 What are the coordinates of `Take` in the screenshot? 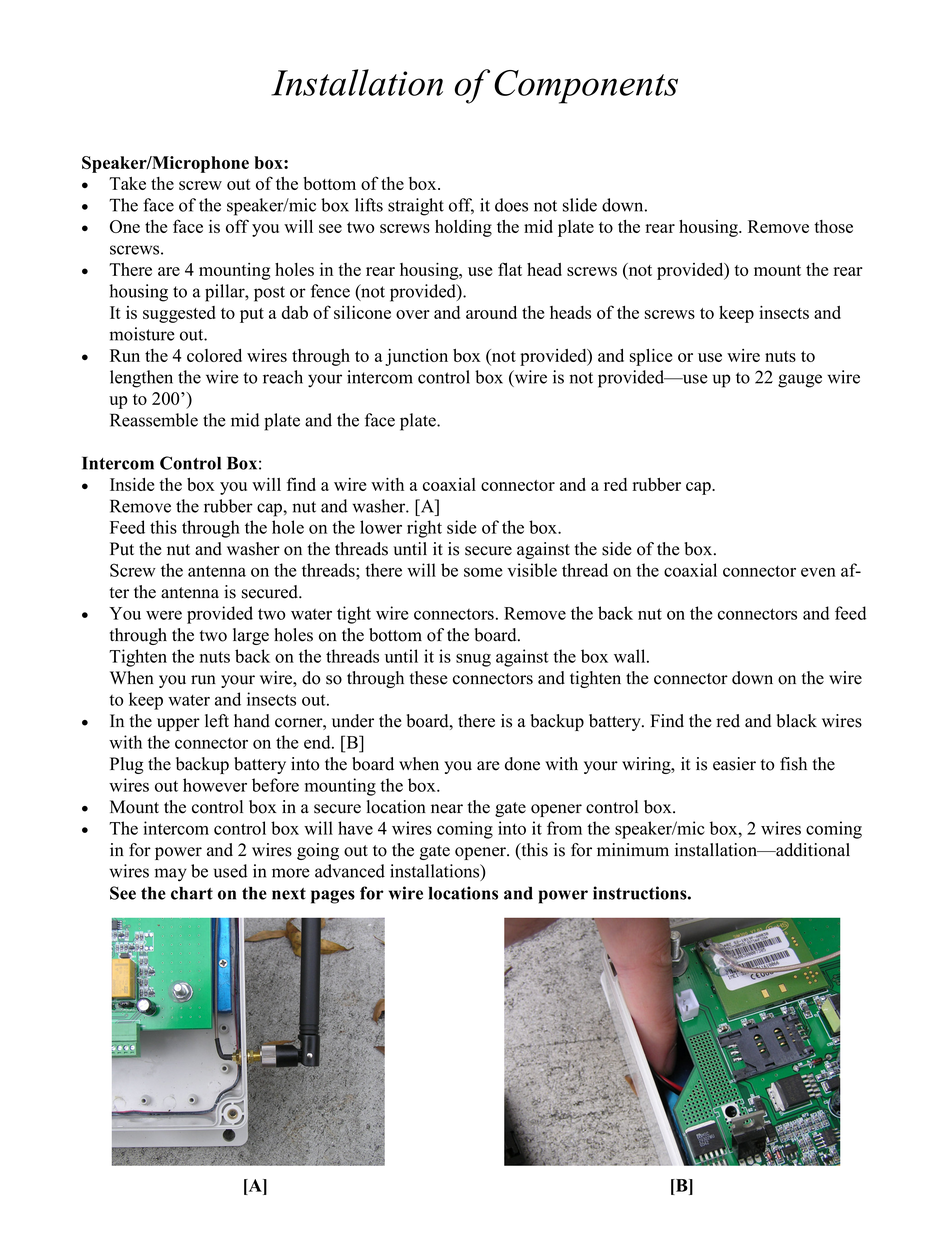 It's located at (127, 183).
